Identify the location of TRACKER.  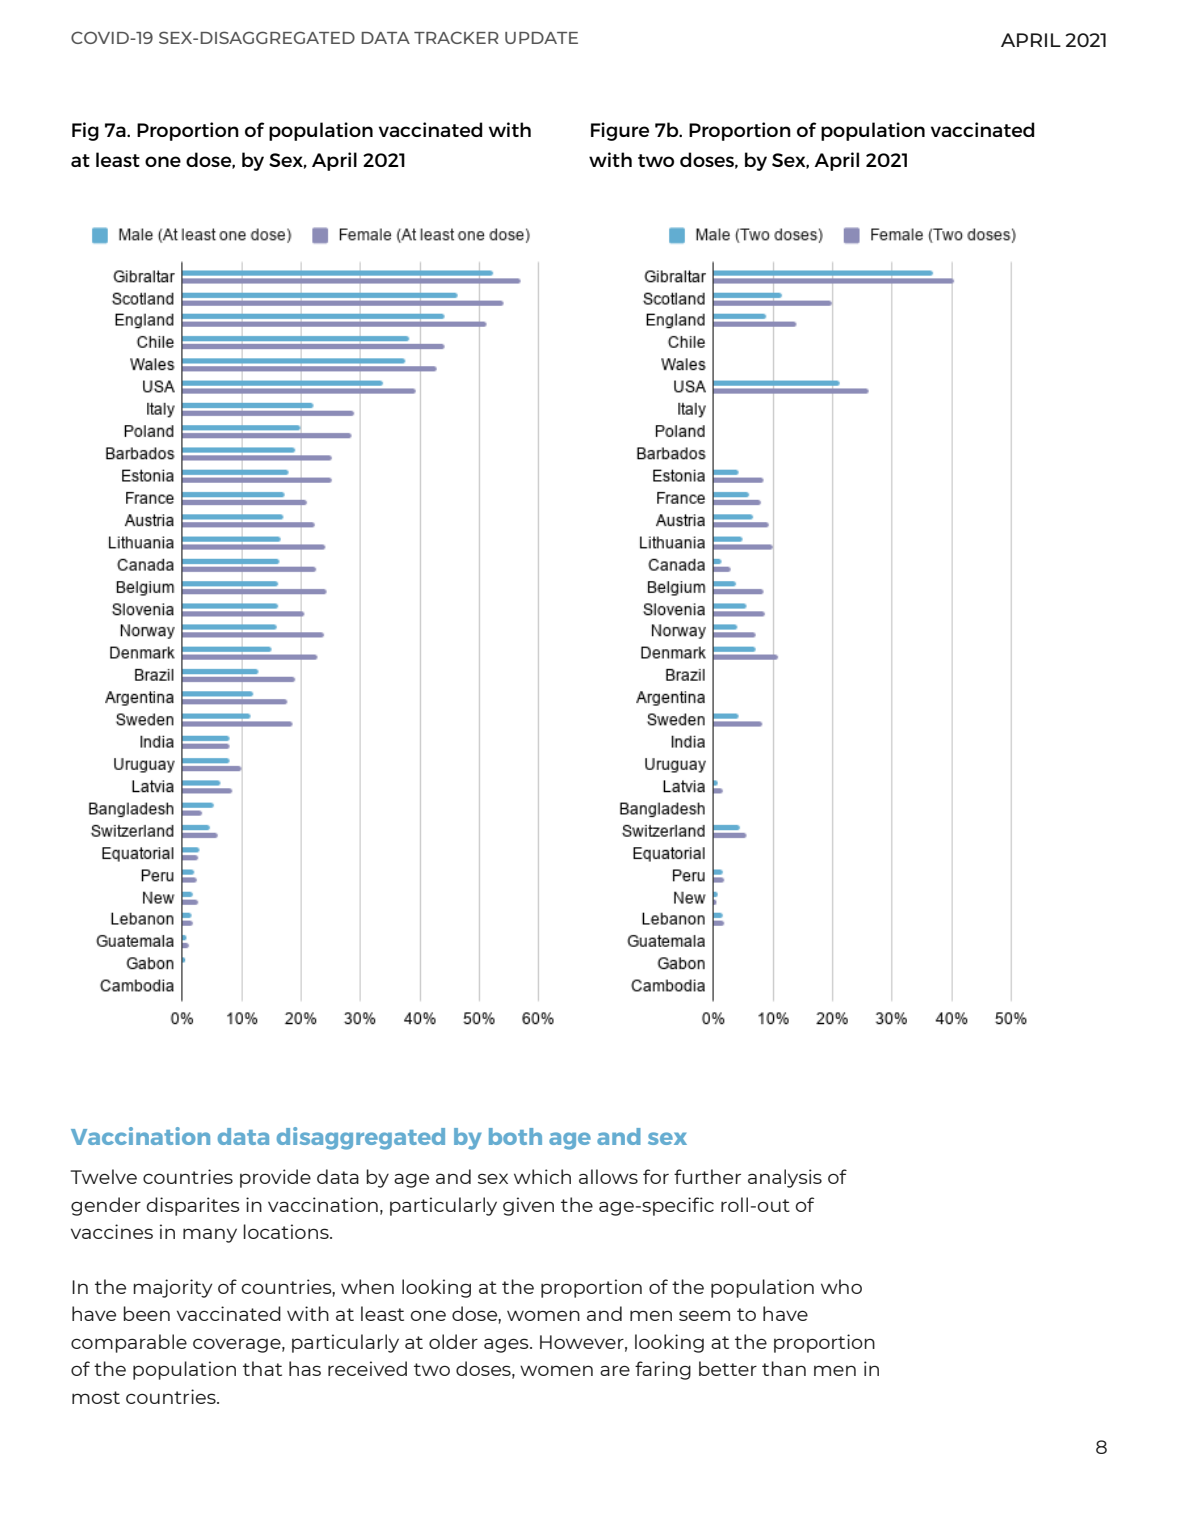
(456, 37).
